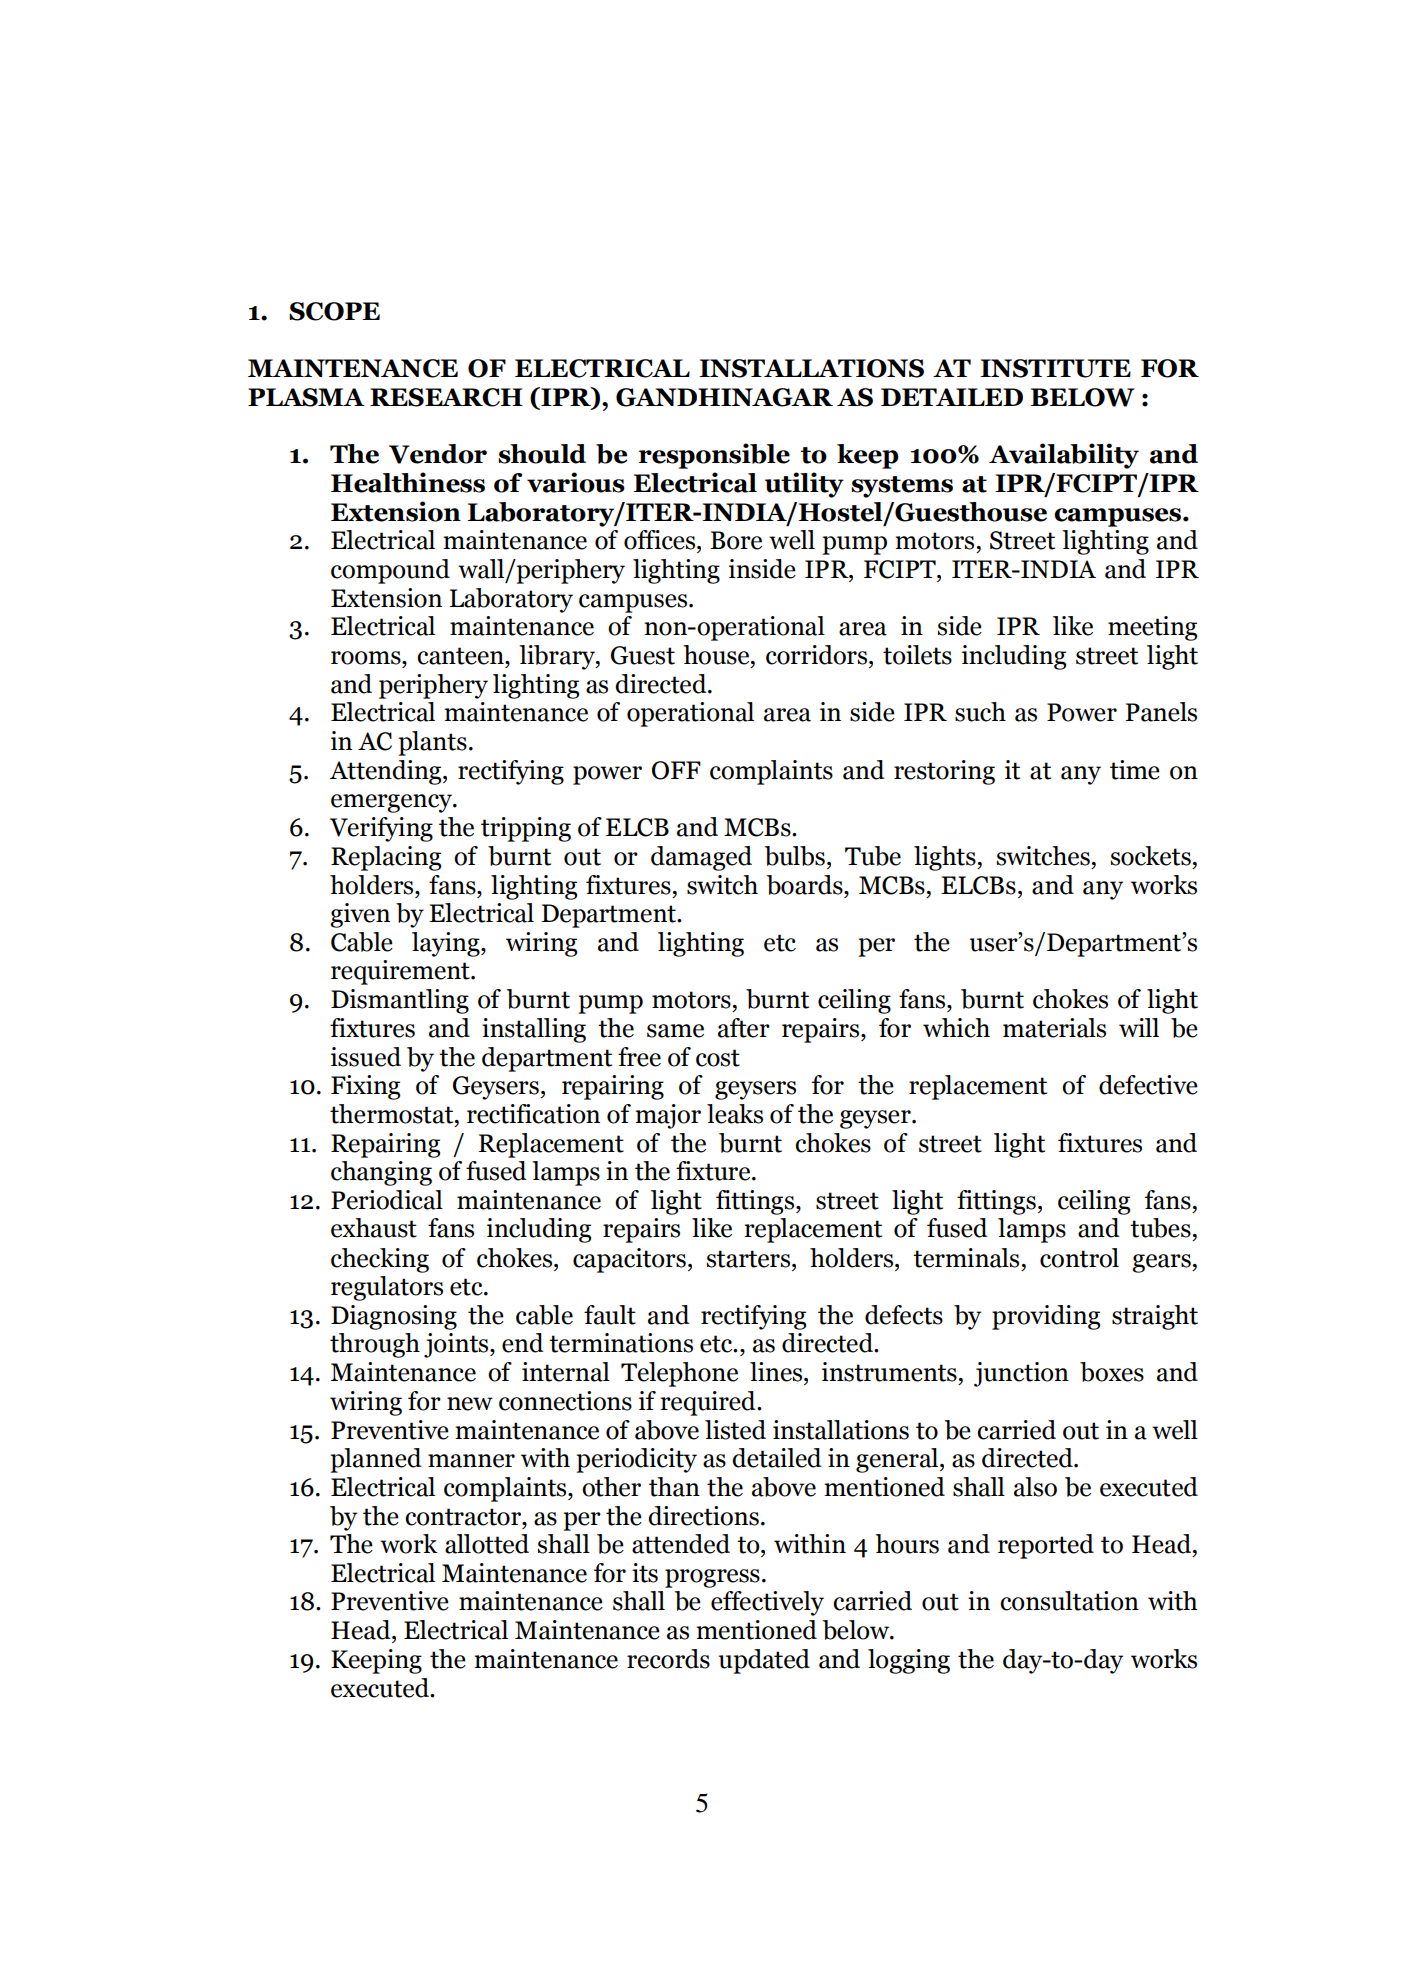 The width and height of the document is (1403, 1985). What do you see at coordinates (750, 1259) in the document?
I see `starters` at bounding box center [750, 1259].
